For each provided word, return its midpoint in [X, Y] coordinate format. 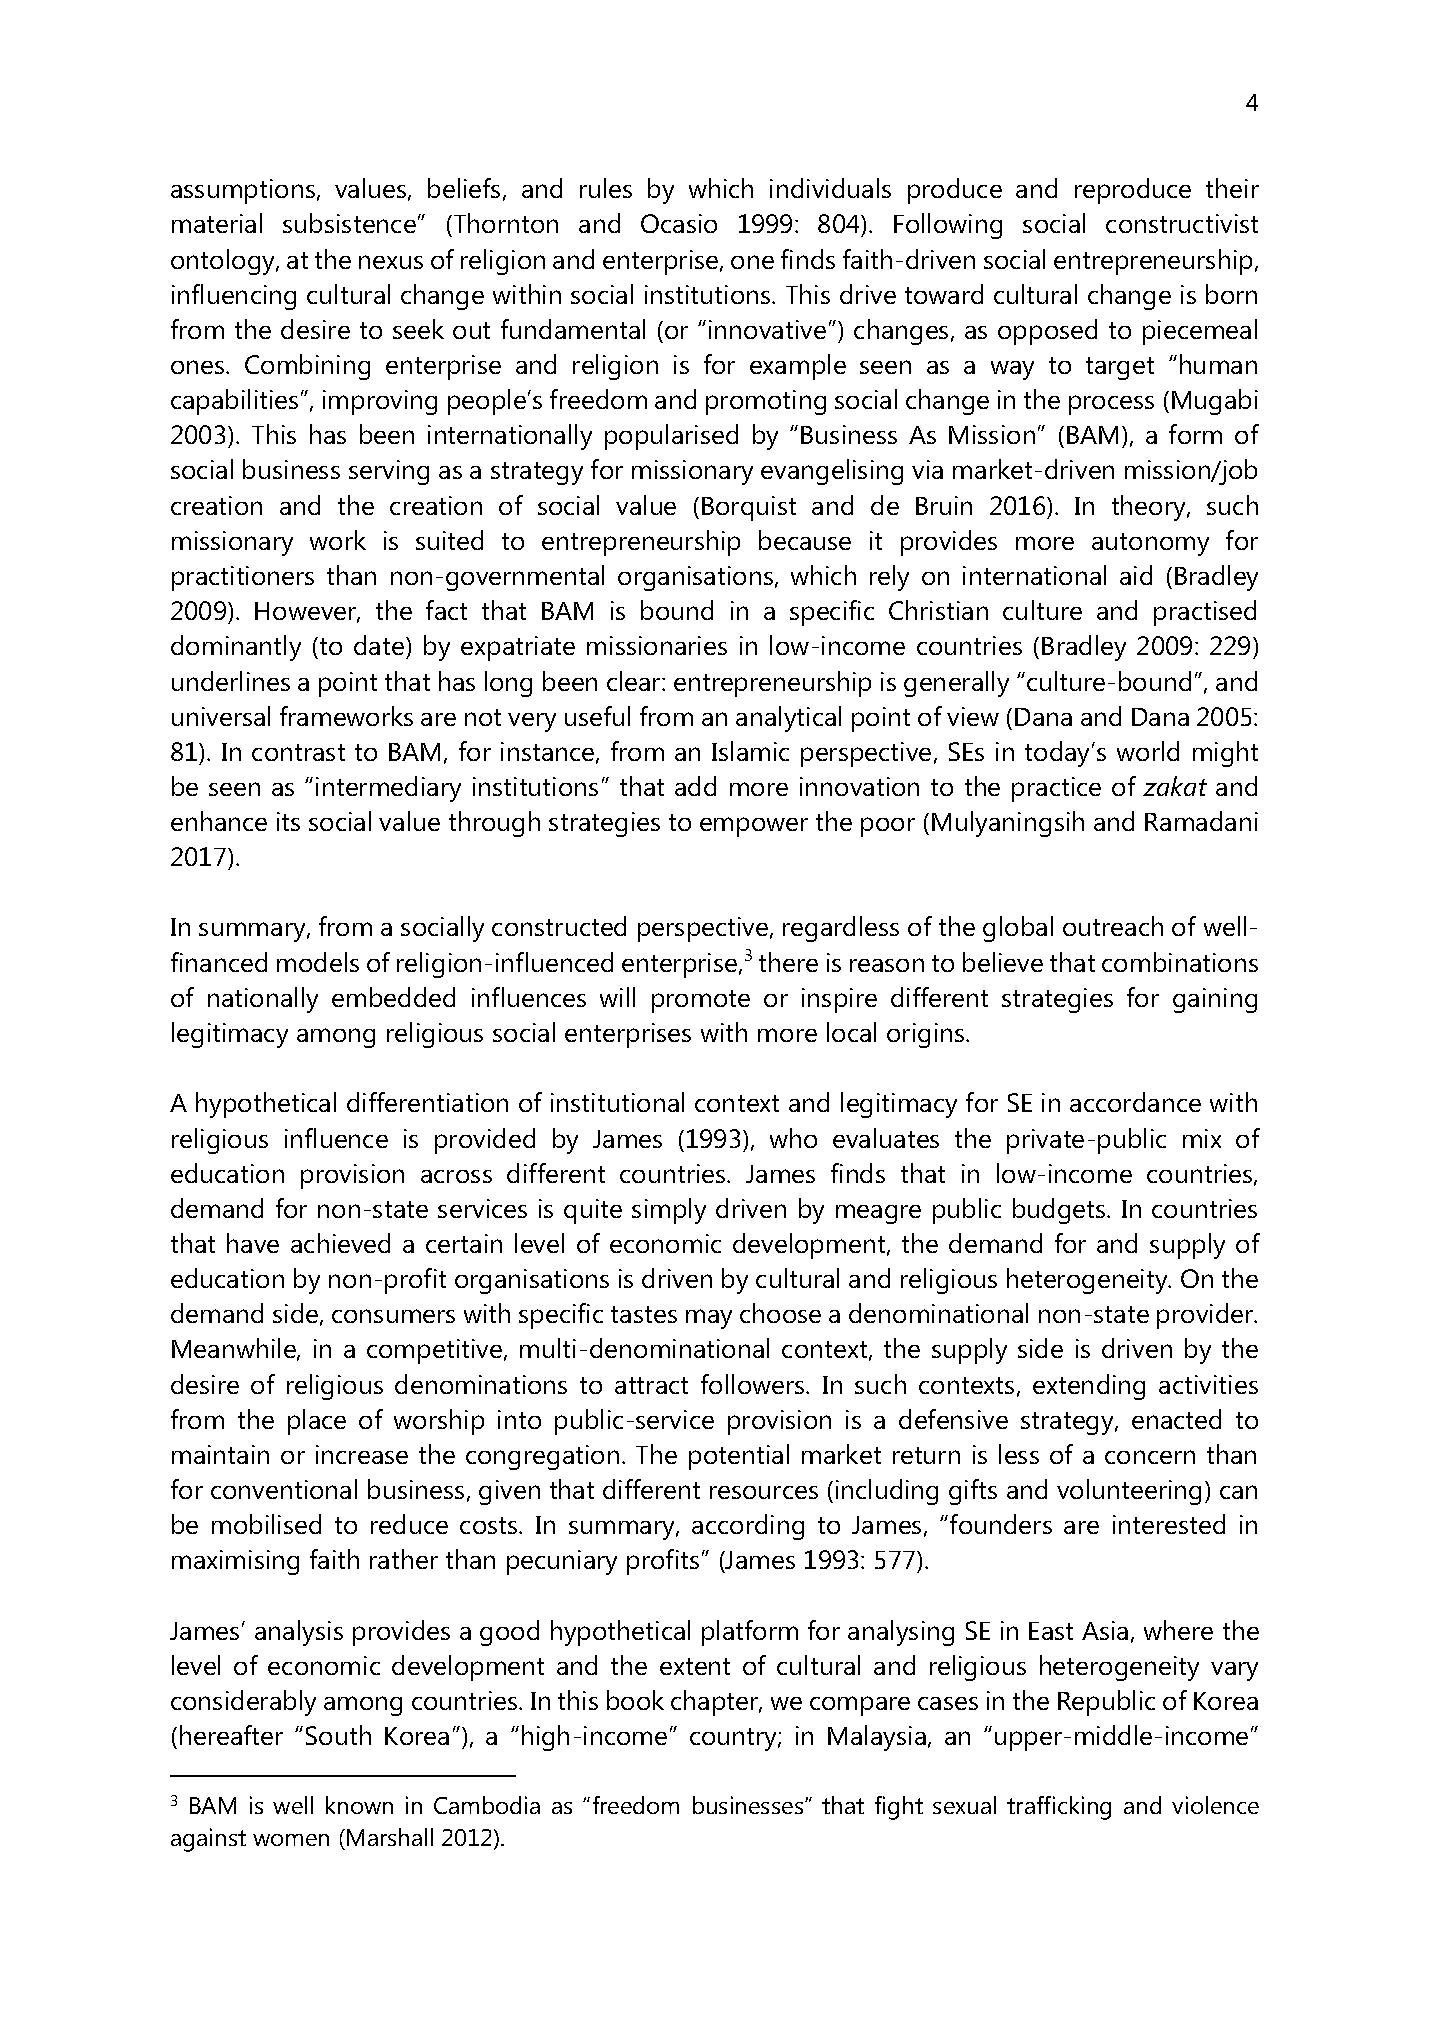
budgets [1060, 1211]
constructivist [1182, 223]
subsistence [349, 223]
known [359, 1805]
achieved [340, 1243]
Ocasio [679, 223]
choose [780, 1313]
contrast [298, 752]
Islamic [750, 751]
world [1148, 751]
